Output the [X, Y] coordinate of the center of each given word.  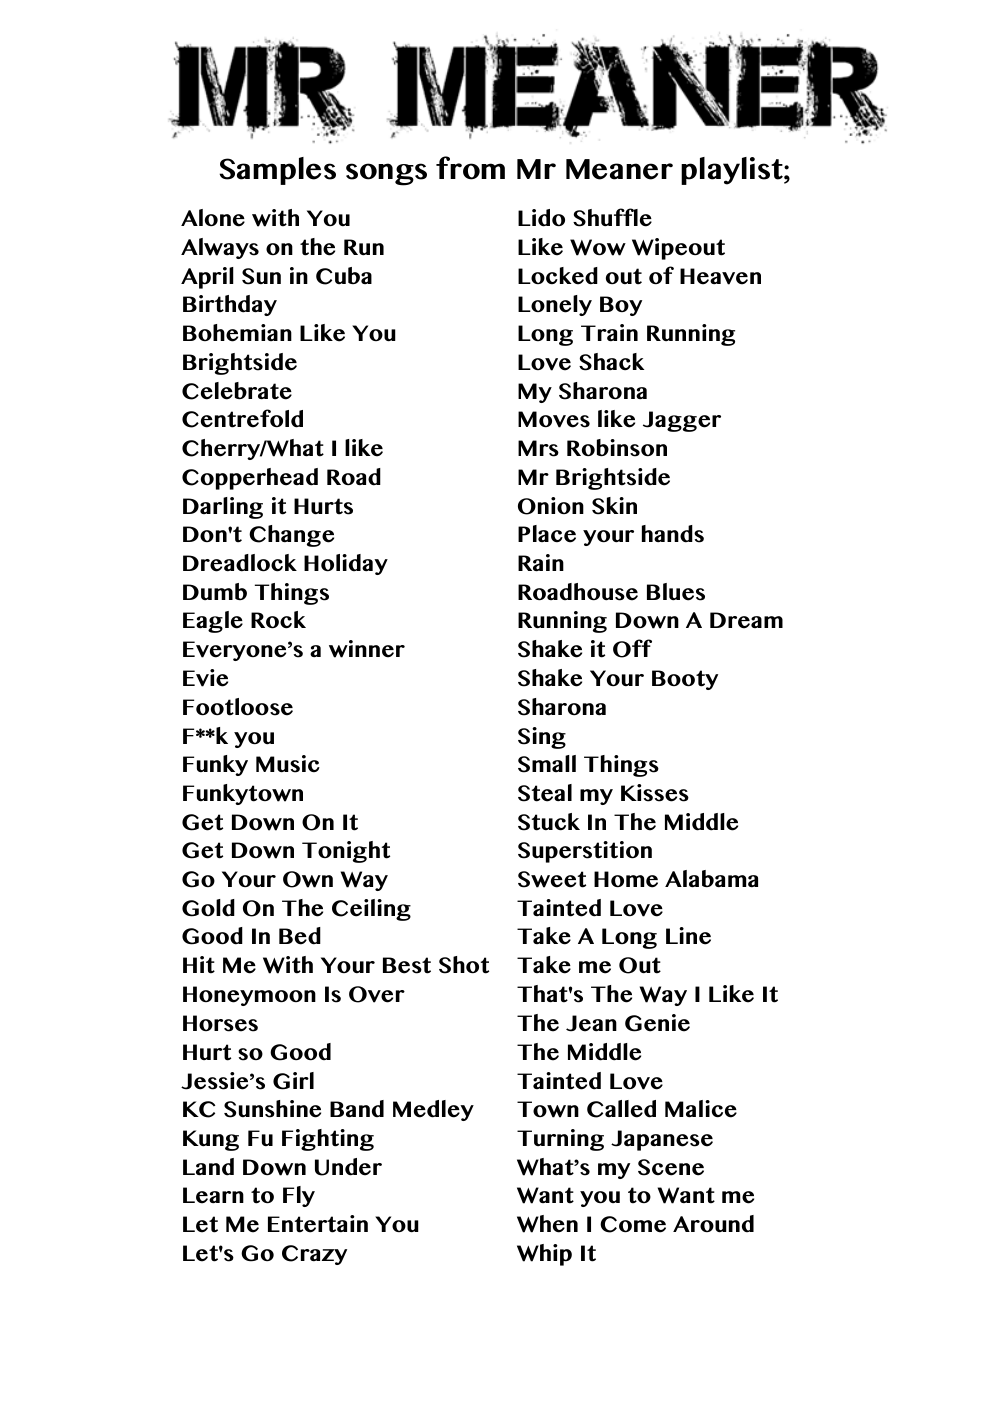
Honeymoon [249, 996]
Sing [542, 738]
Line [688, 936]
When [547, 1224]
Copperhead [250, 479]
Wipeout [678, 249]
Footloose [238, 707]
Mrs [538, 448]
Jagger [682, 421]
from [470, 168]
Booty [685, 680]
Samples [277, 171]
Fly [299, 1196]
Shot [464, 965]
